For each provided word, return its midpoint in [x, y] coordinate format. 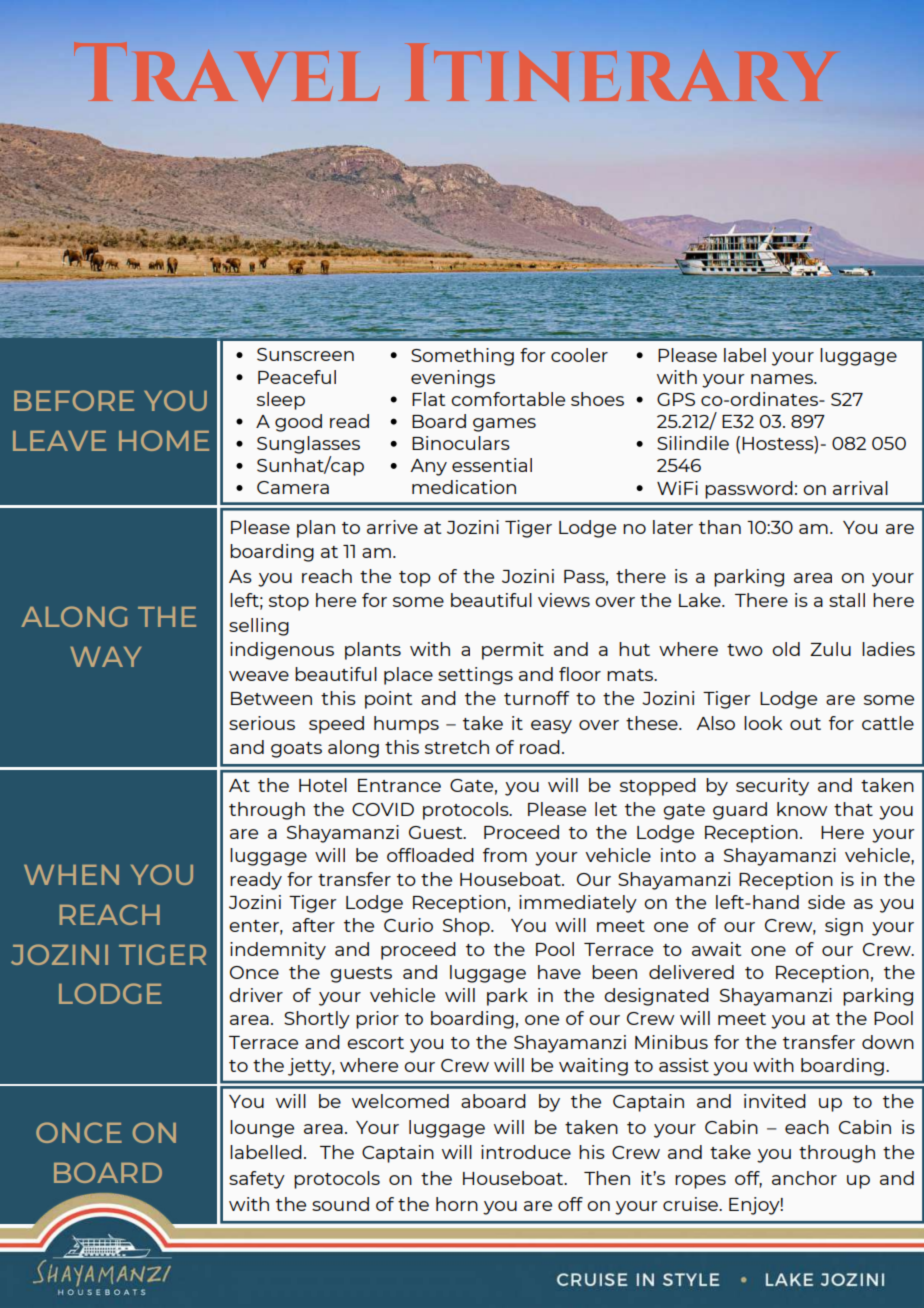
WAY [105, 657]
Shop [467, 927]
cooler [579, 355]
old [786, 649]
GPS [676, 399]
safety [257, 1180]
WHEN [71, 875]
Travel [227, 71]
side [826, 902]
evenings [453, 379]
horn [457, 1204]
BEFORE [74, 400]
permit [513, 651]
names [783, 379]
